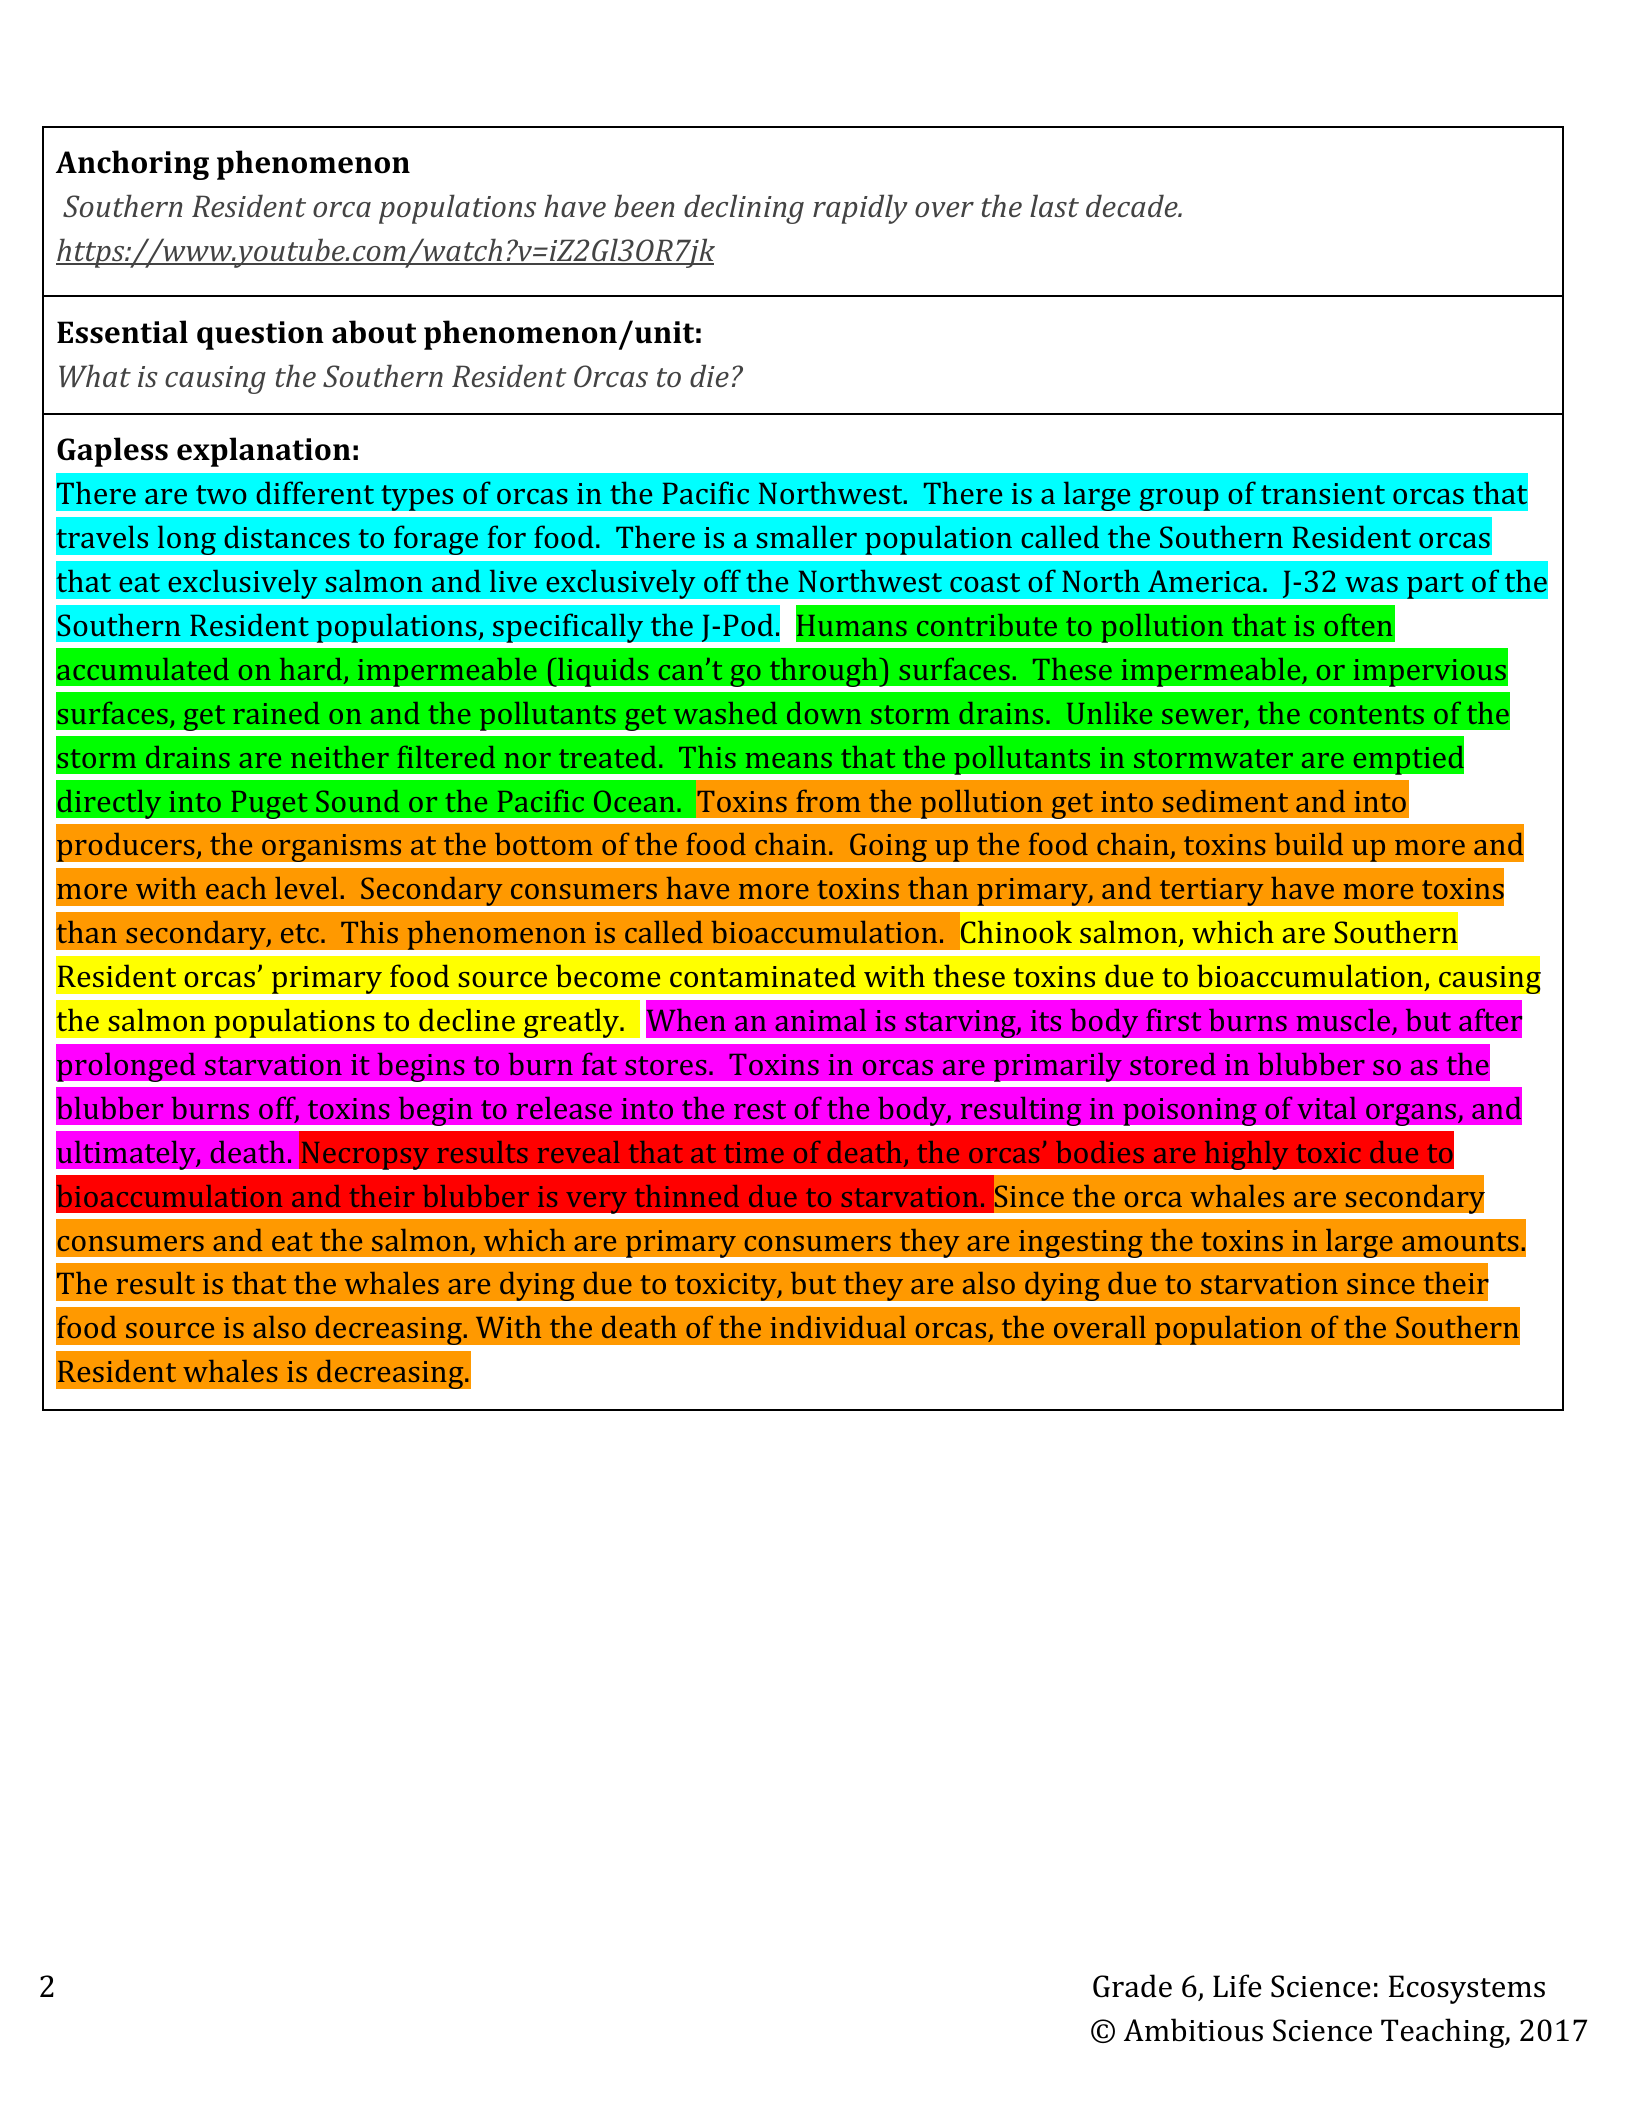  I want to click on individual, so click(838, 1327).
